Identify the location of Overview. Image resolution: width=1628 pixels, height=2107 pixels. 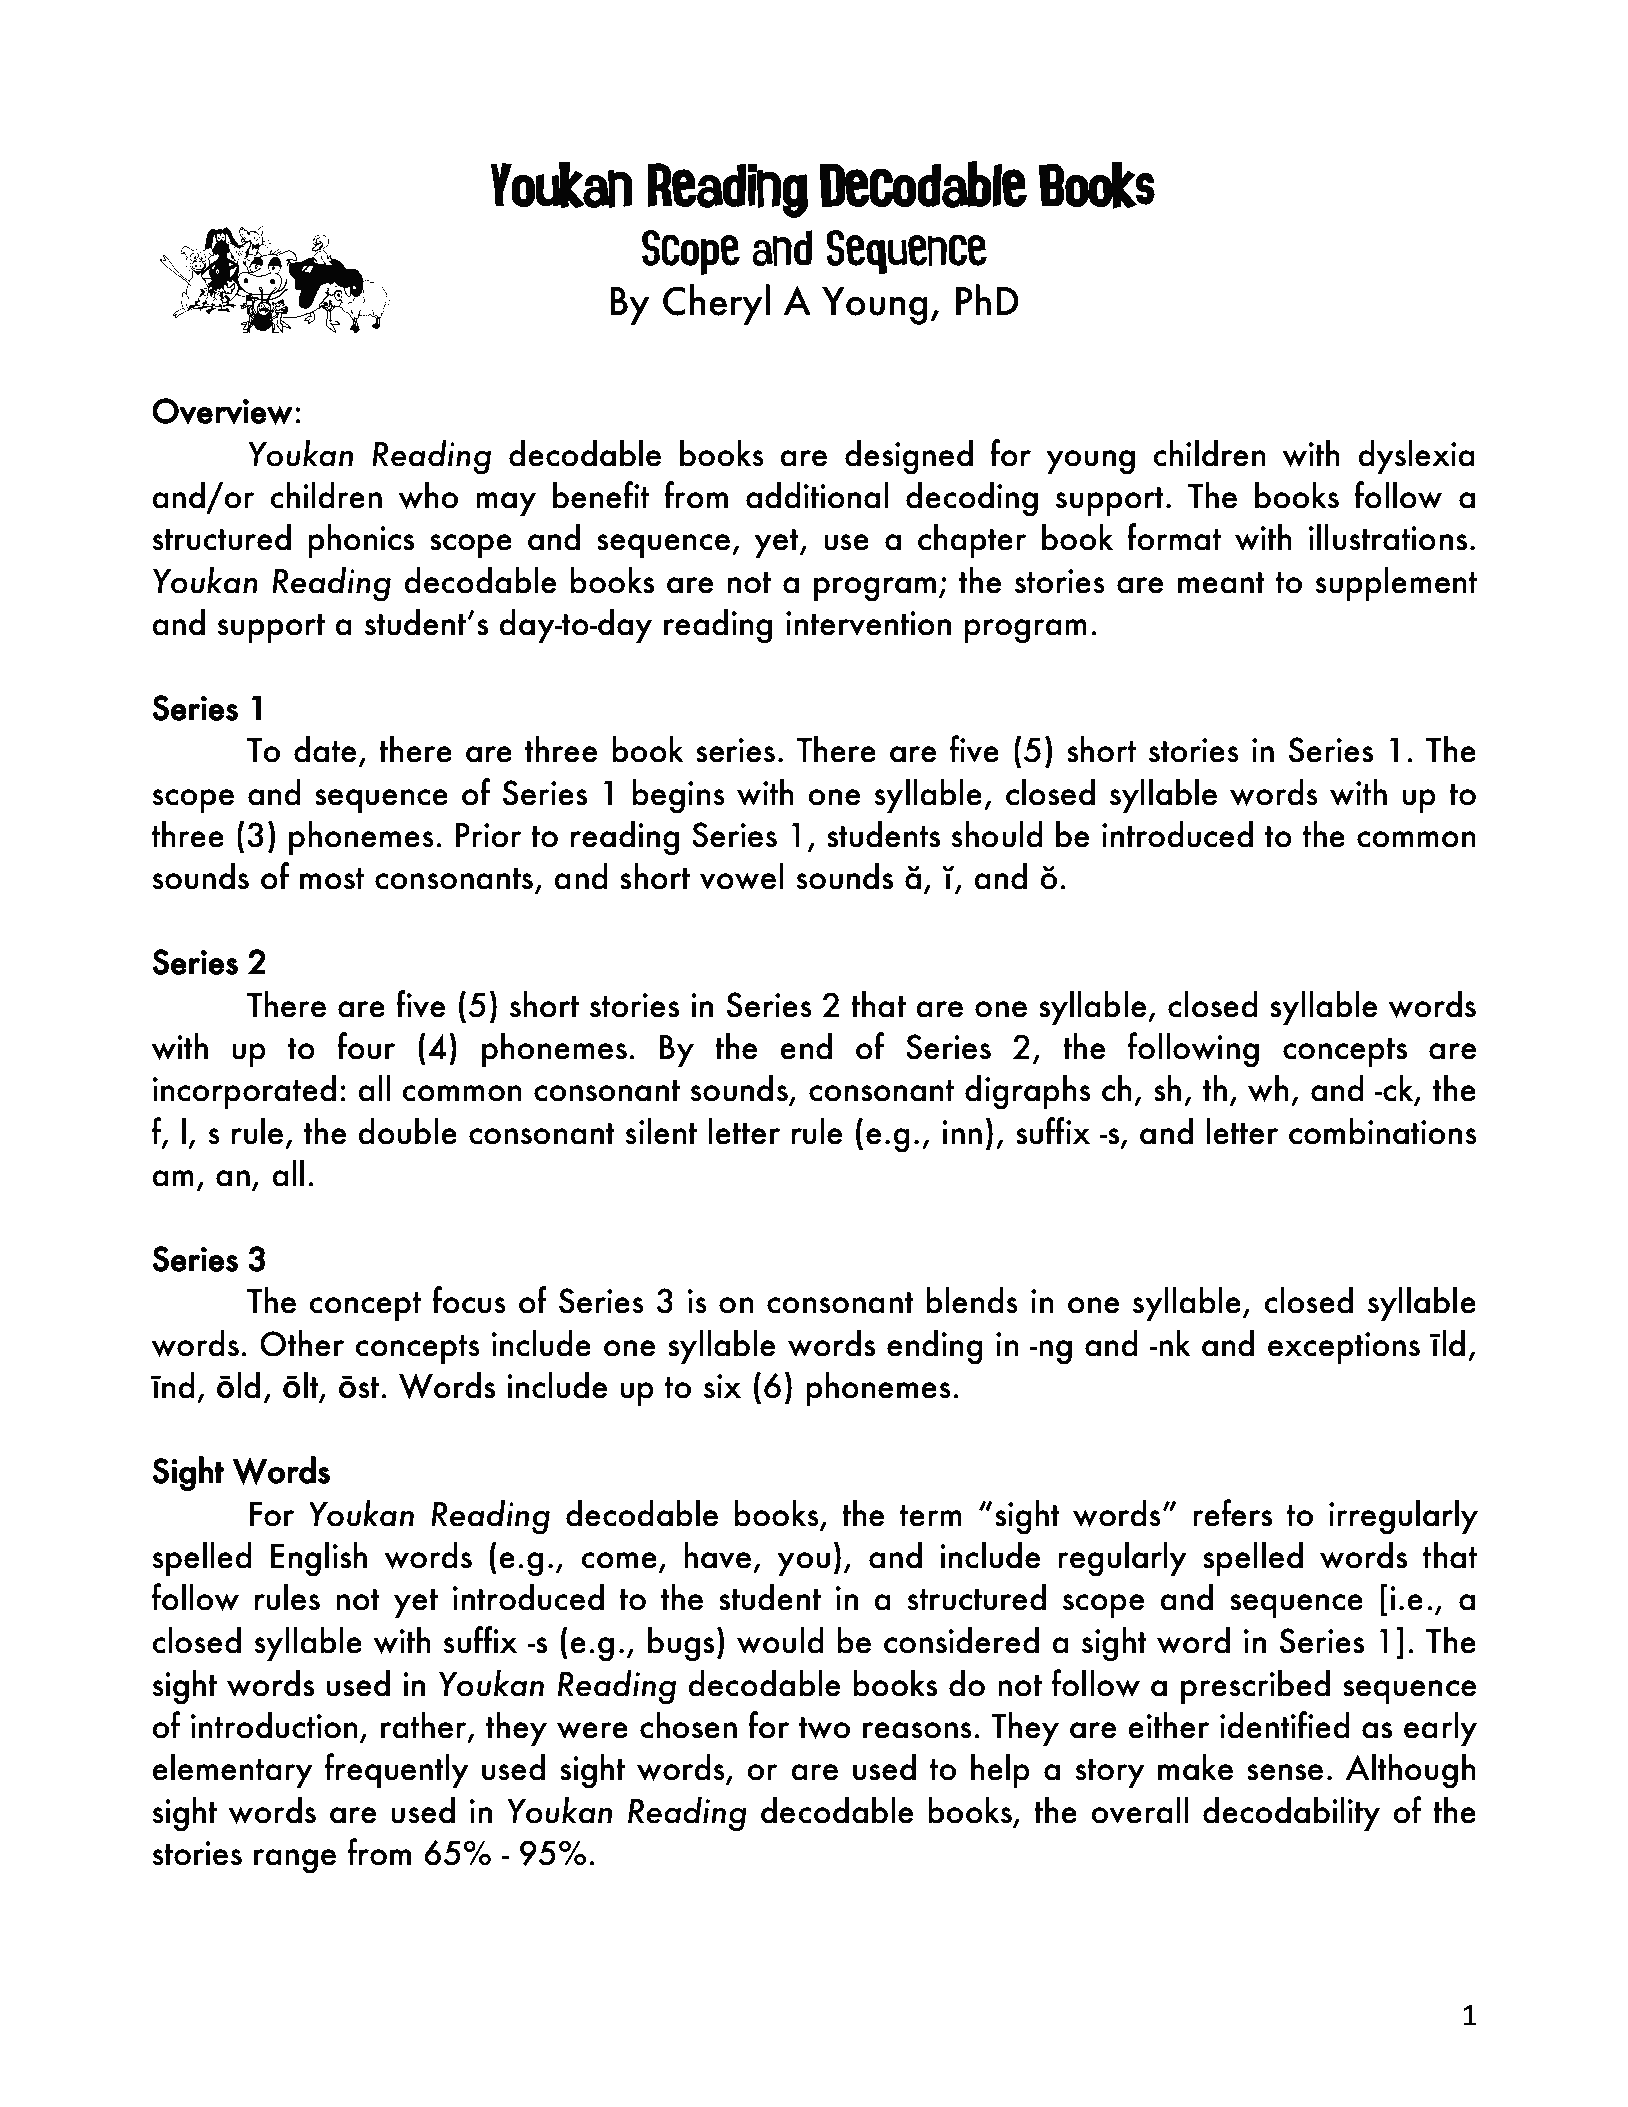
(222, 411).
